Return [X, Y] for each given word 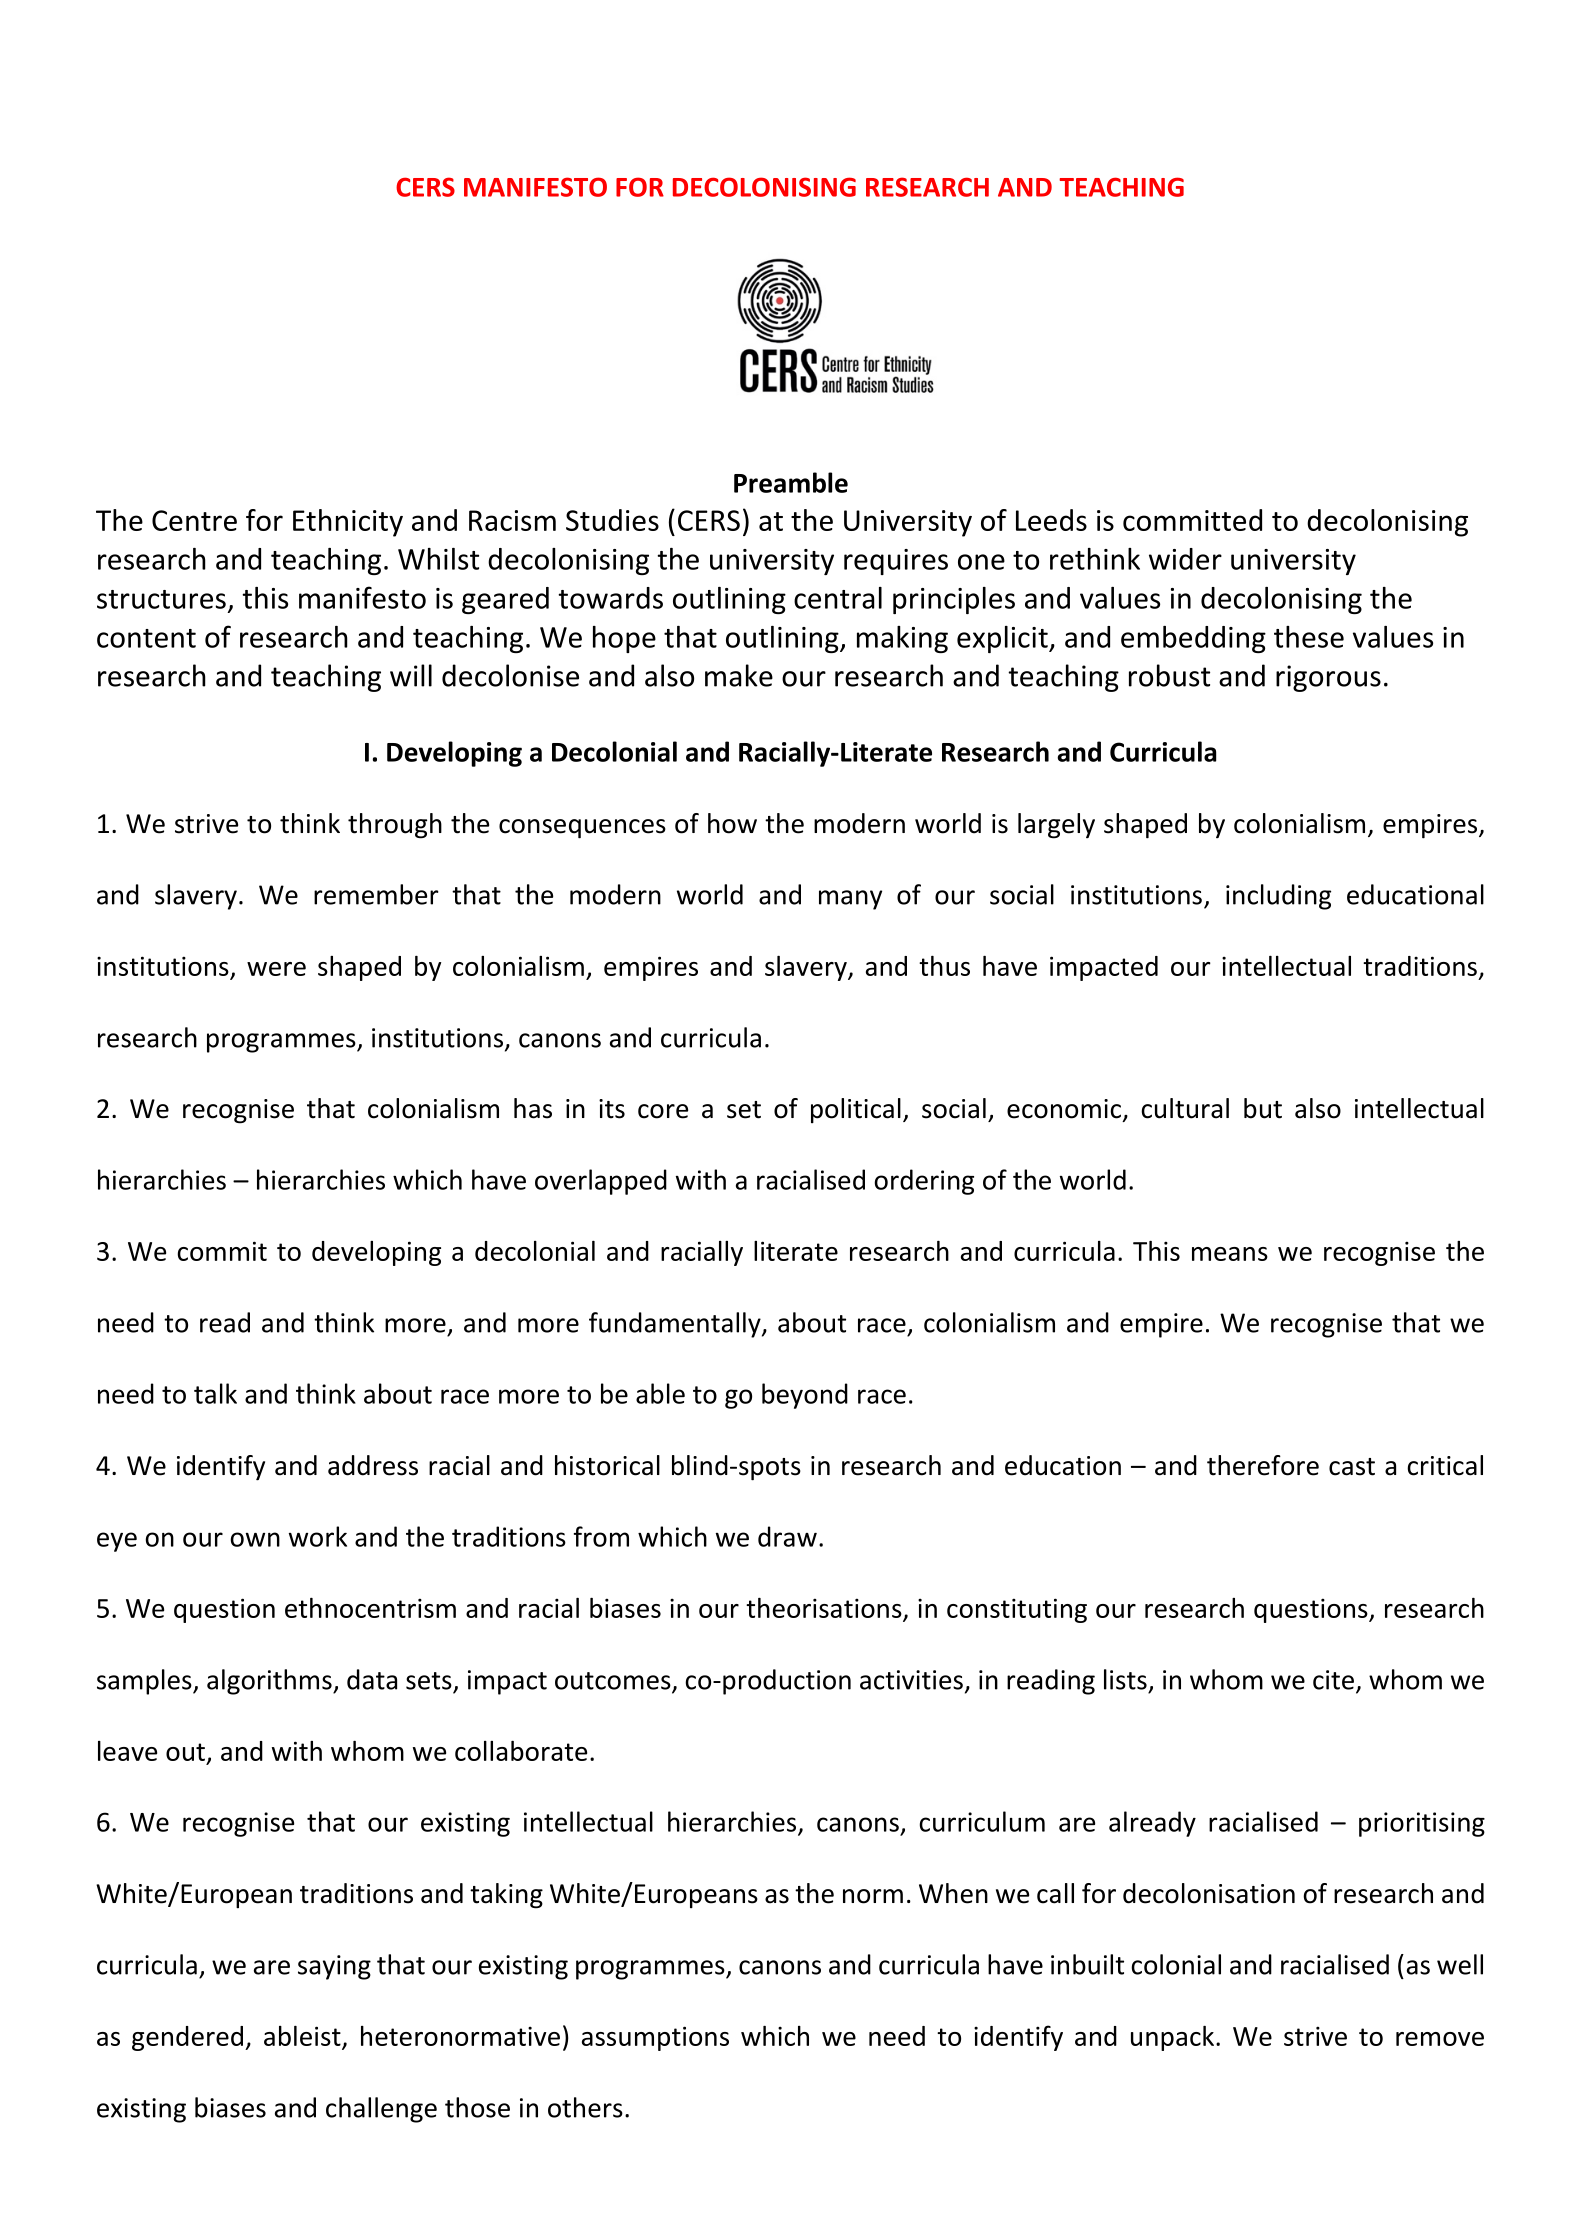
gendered [187, 2038]
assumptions [655, 2038]
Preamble [791, 482]
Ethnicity [348, 523]
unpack [1174, 2038]
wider [1185, 559]
